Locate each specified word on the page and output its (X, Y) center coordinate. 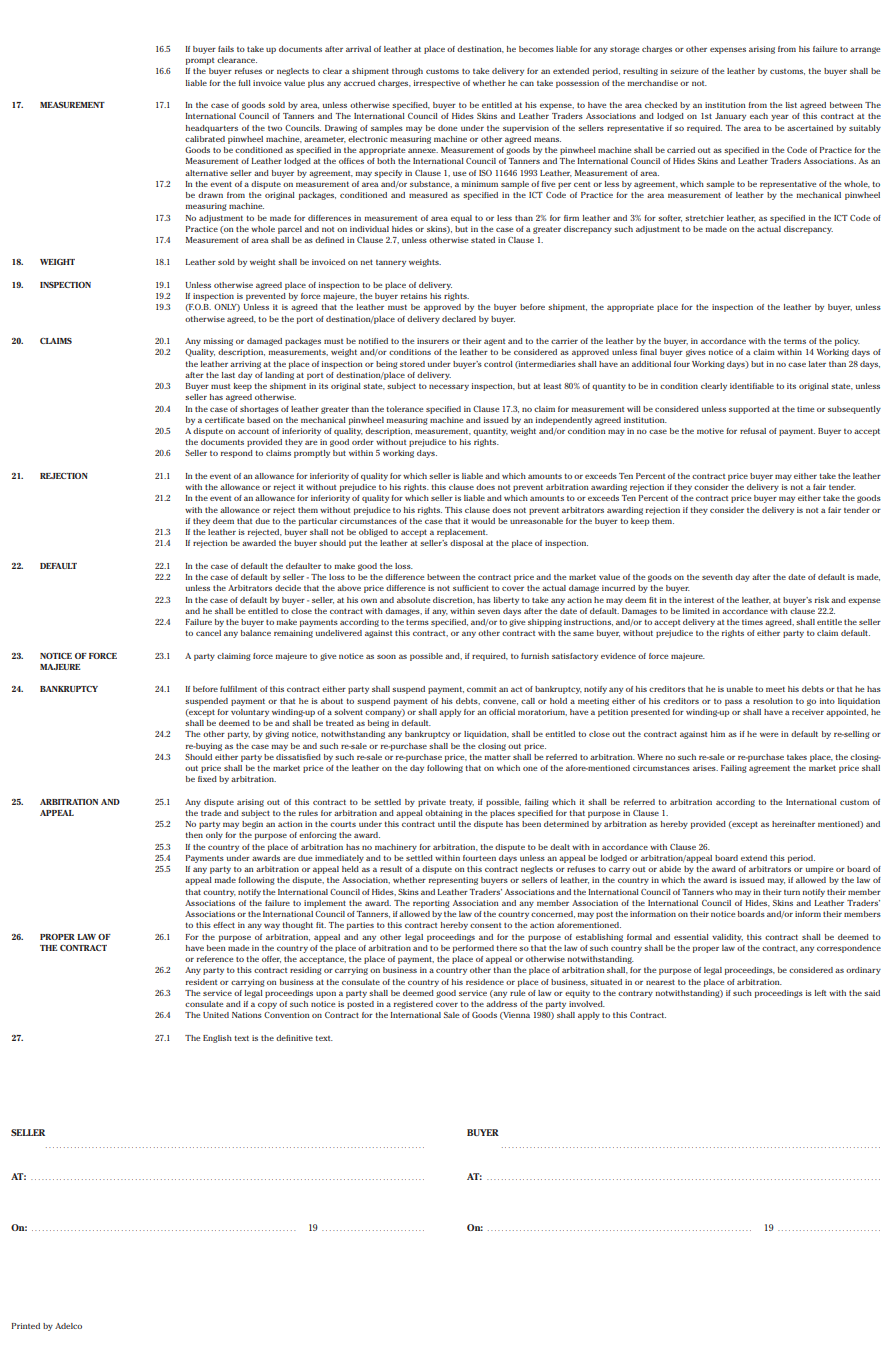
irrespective (437, 84)
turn (792, 892)
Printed (26, 1326)
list (791, 105)
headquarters (212, 129)
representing (453, 881)
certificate (224, 420)
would (483, 521)
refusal (753, 431)
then (194, 835)
